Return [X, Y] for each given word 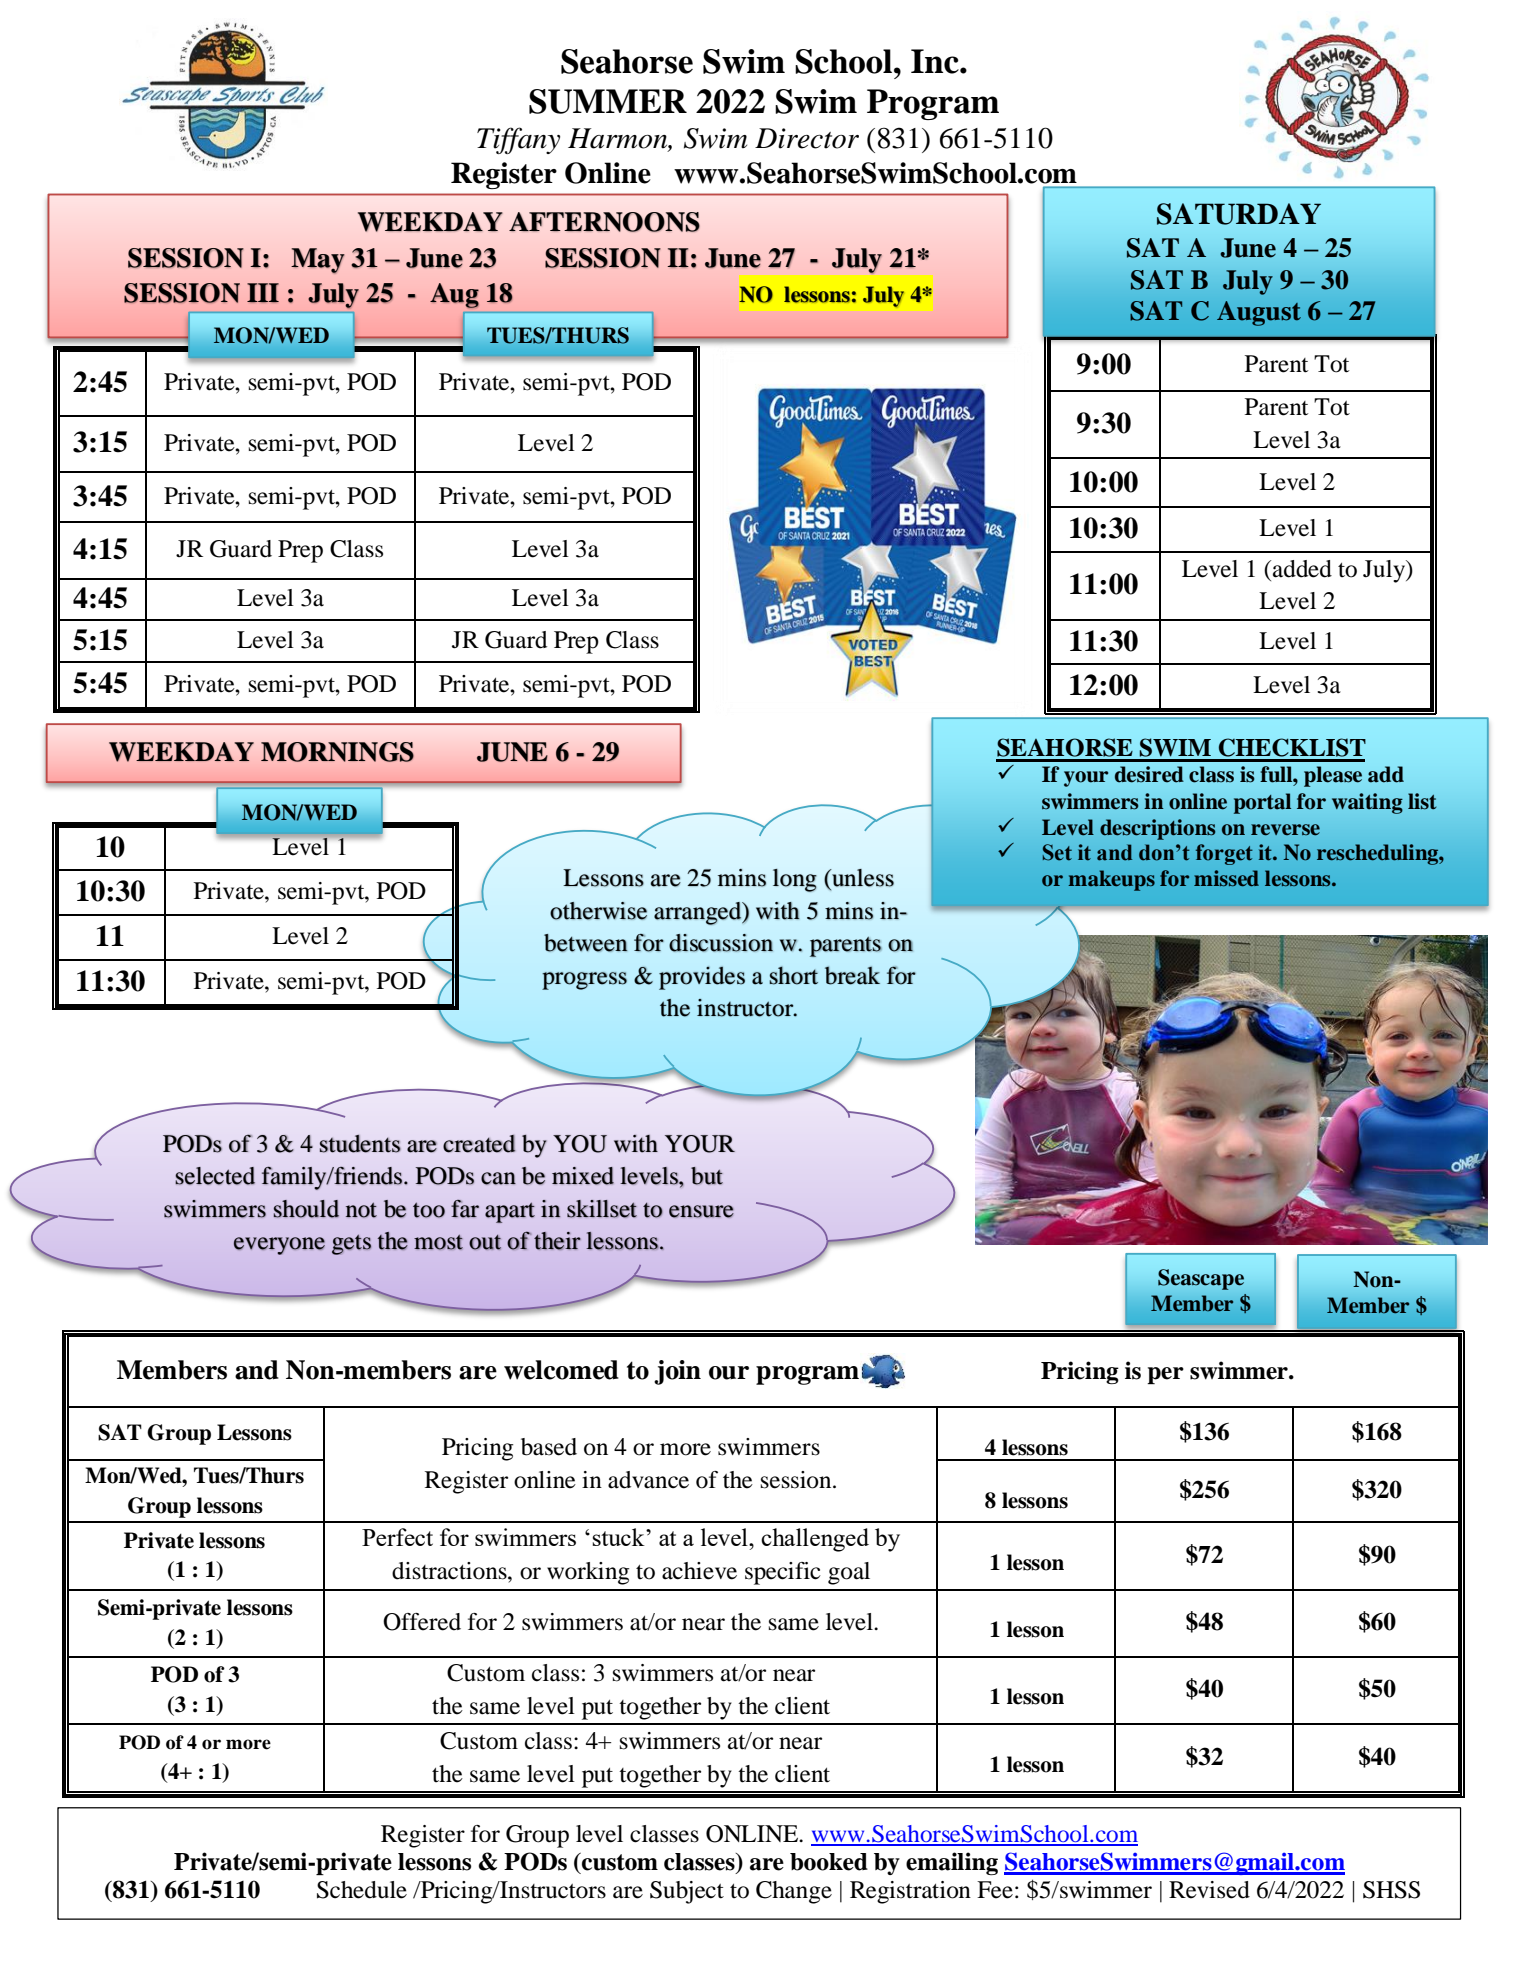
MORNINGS [337, 752]
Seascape [1201, 1279]
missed [1226, 878]
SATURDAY [1239, 214]
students [360, 1144]
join [677, 1372]
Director [807, 138]
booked [829, 1862]
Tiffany [518, 140]
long [795, 880]
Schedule [362, 1890]
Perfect [397, 1537]
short [793, 975]
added [1302, 569]
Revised [1209, 1890]
